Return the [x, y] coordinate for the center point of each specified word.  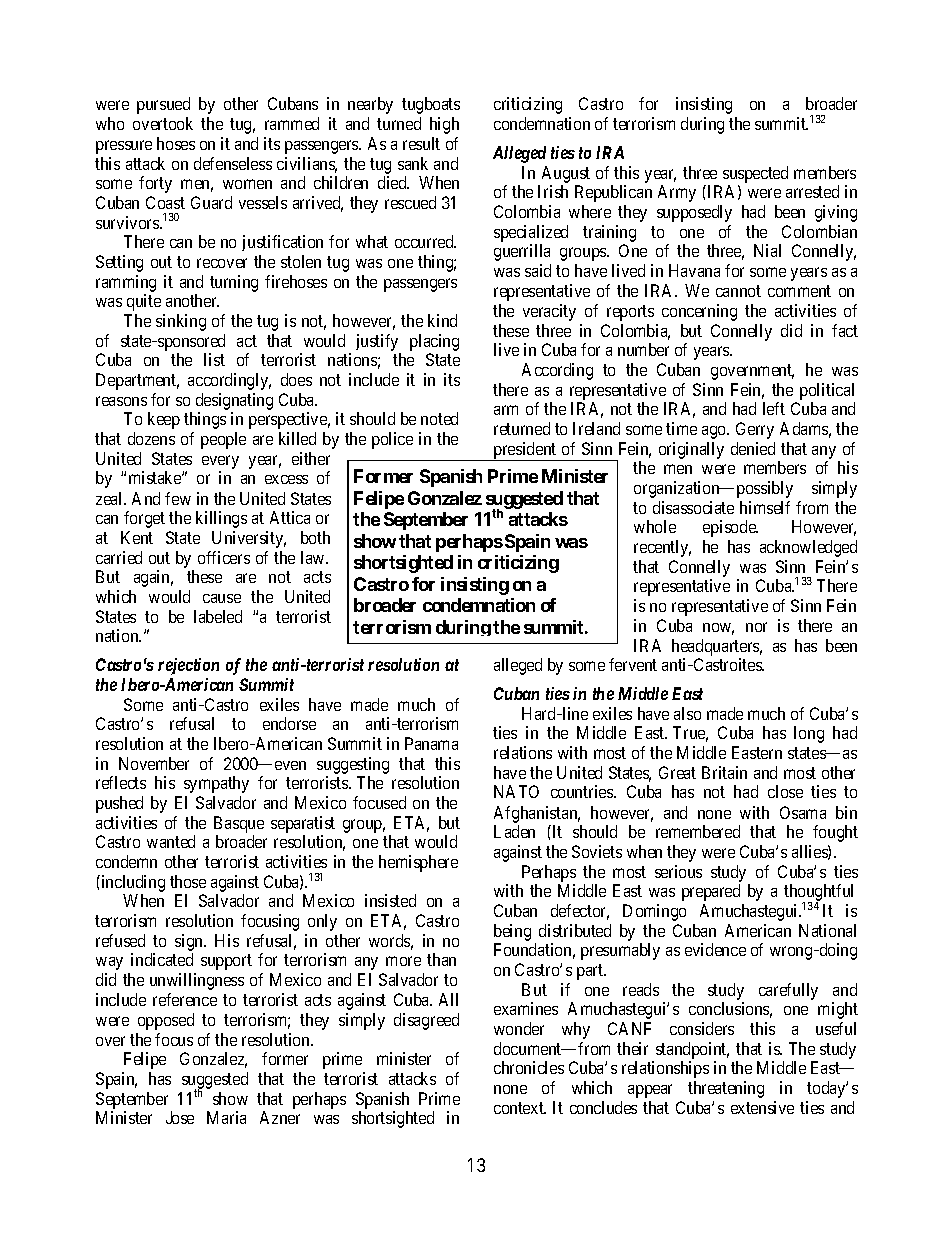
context [520, 1108]
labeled [218, 616]
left [774, 408]
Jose [180, 1117]
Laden [514, 831]
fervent [633, 664]
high [444, 125]
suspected [755, 176]
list [214, 359]
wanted [171, 841]
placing [434, 344]
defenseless [233, 163]
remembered [698, 831]
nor [756, 627]
